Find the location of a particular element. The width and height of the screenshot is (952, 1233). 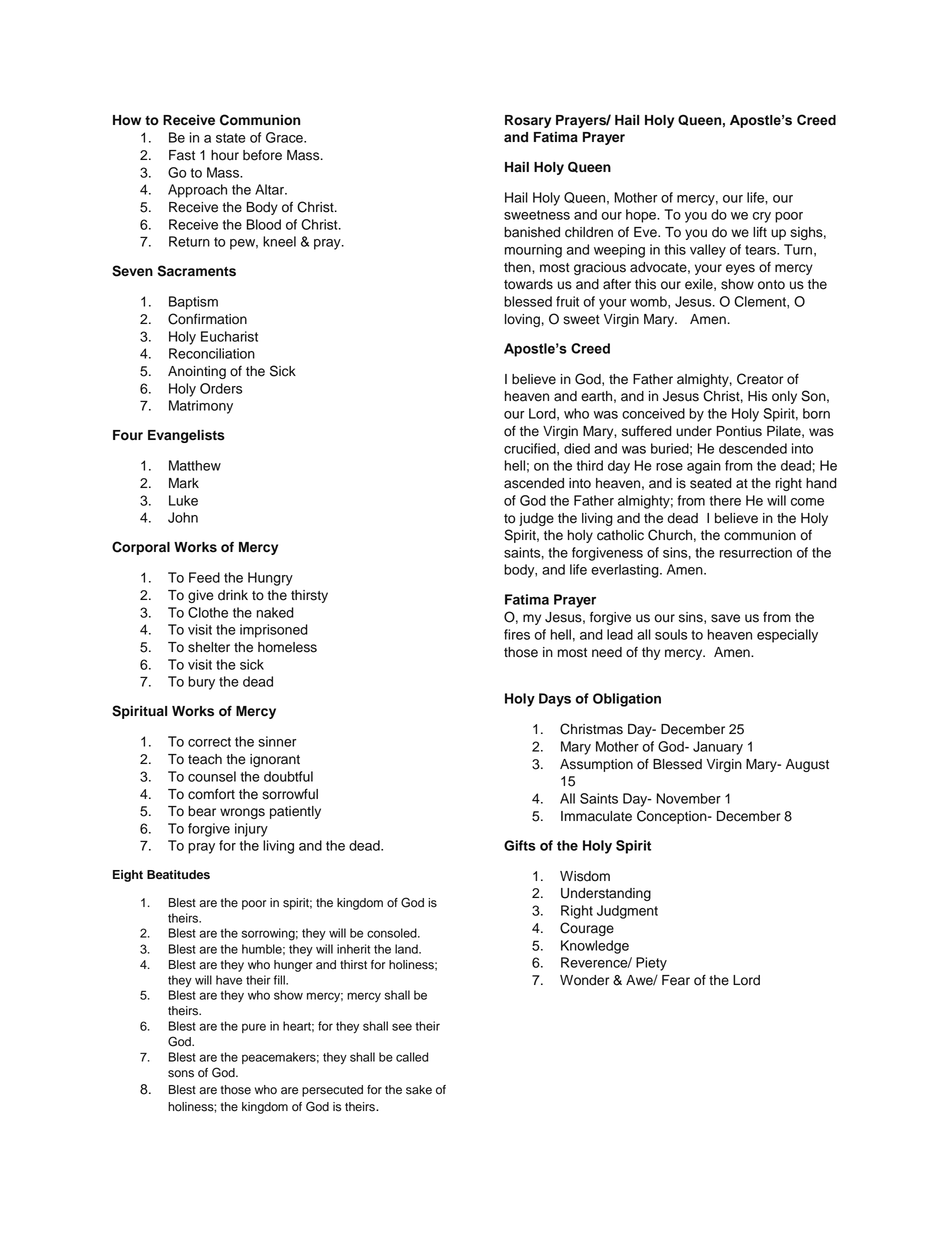

called is located at coordinates (412, 1057).
